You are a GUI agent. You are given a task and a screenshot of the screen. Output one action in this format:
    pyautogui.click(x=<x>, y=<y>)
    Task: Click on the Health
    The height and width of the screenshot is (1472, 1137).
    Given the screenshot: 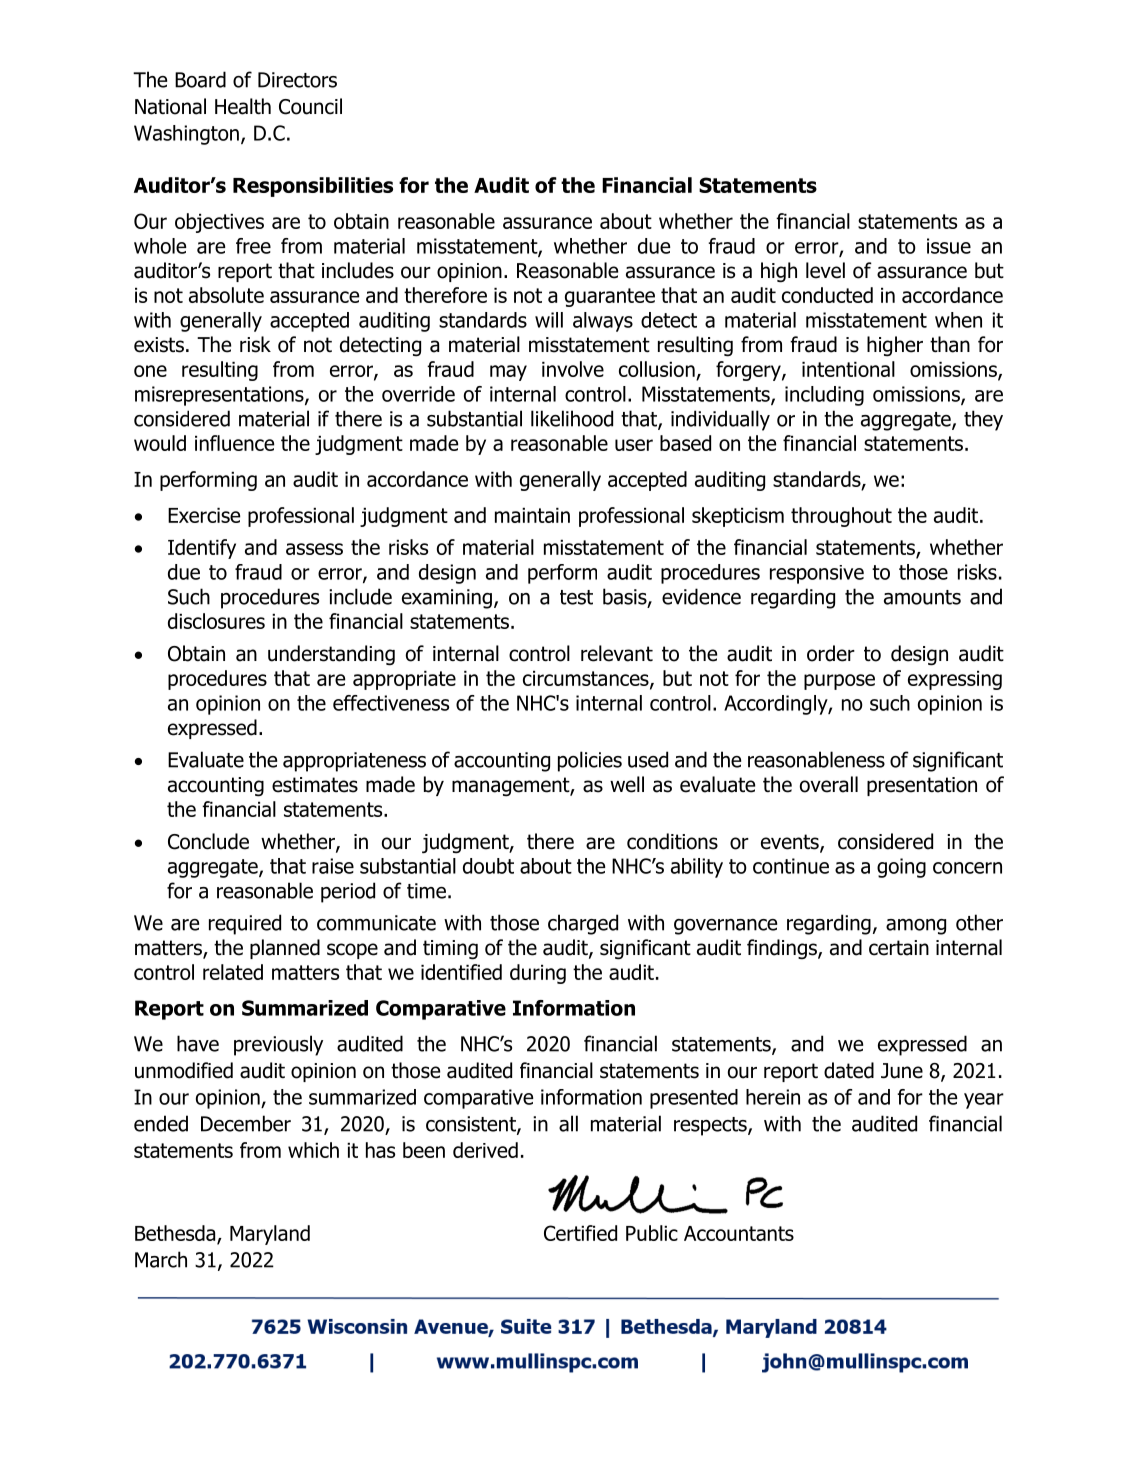 What is the action you would take?
    pyautogui.click(x=243, y=106)
